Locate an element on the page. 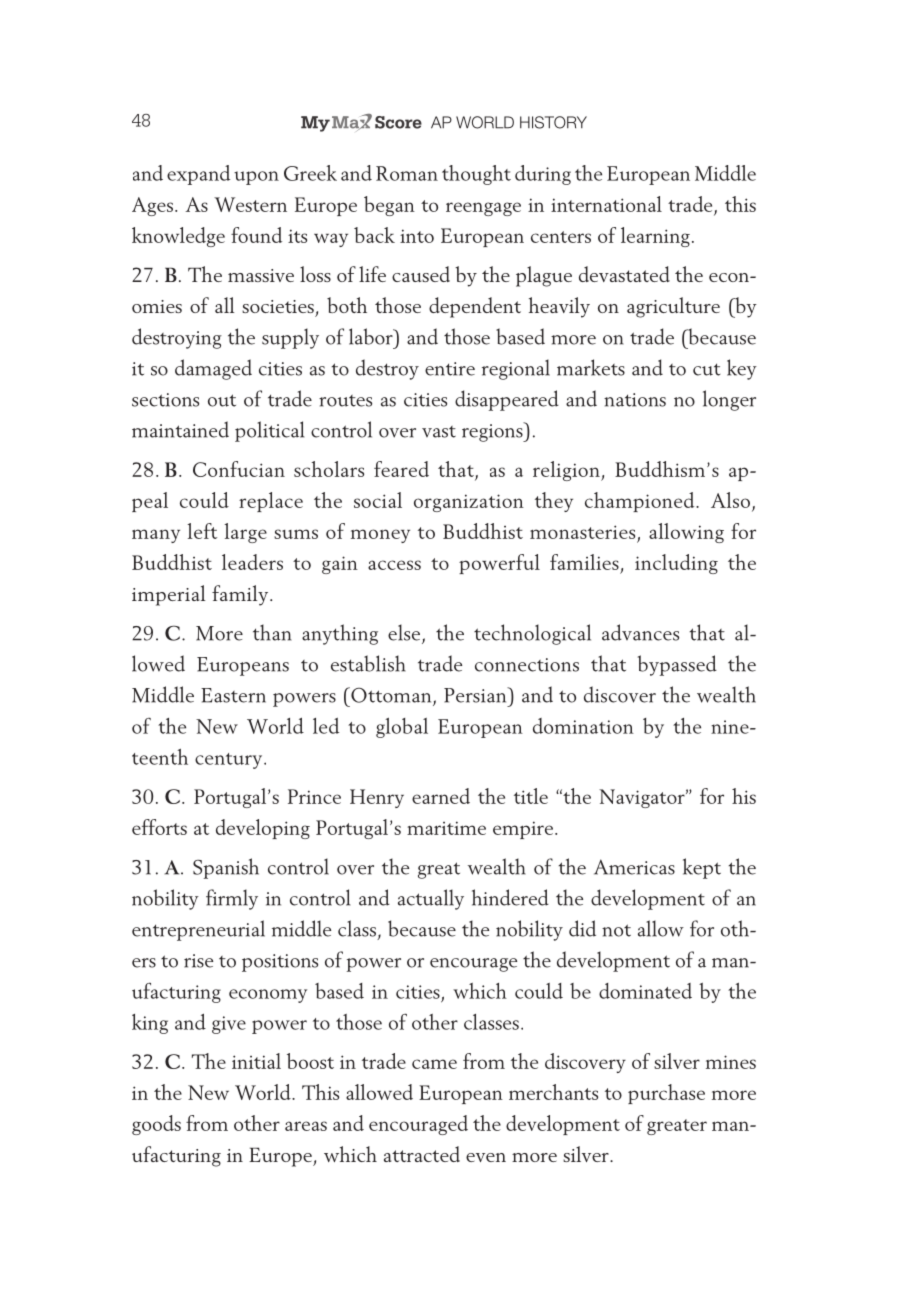  thought is located at coordinates (476, 175).
